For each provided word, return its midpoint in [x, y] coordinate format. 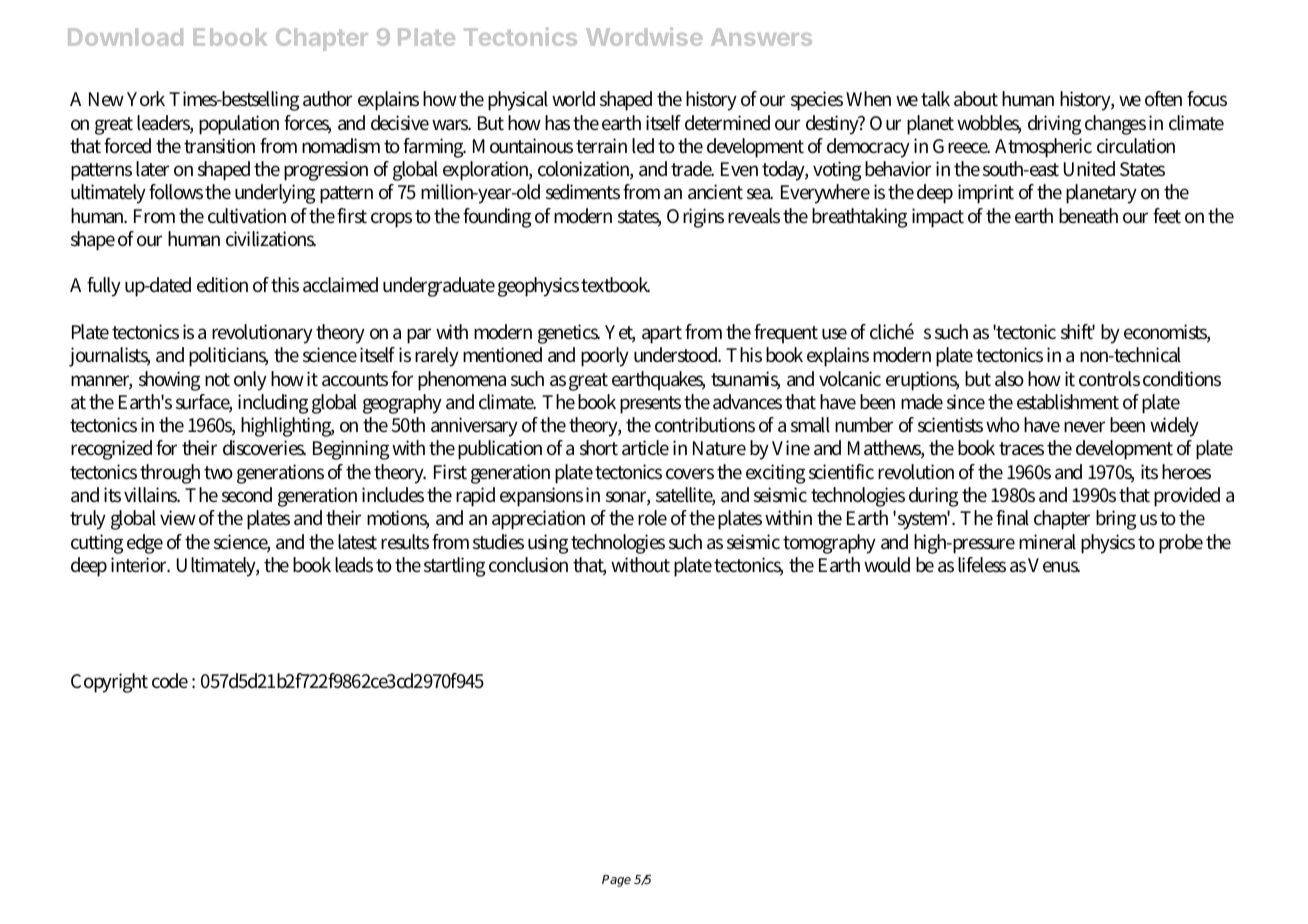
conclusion [528, 565]
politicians [228, 357]
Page [616, 881]
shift [1078, 332]
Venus [1054, 565]
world [573, 99]
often [1163, 99]
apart [662, 335]
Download [125, 37]
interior [140, 565]
